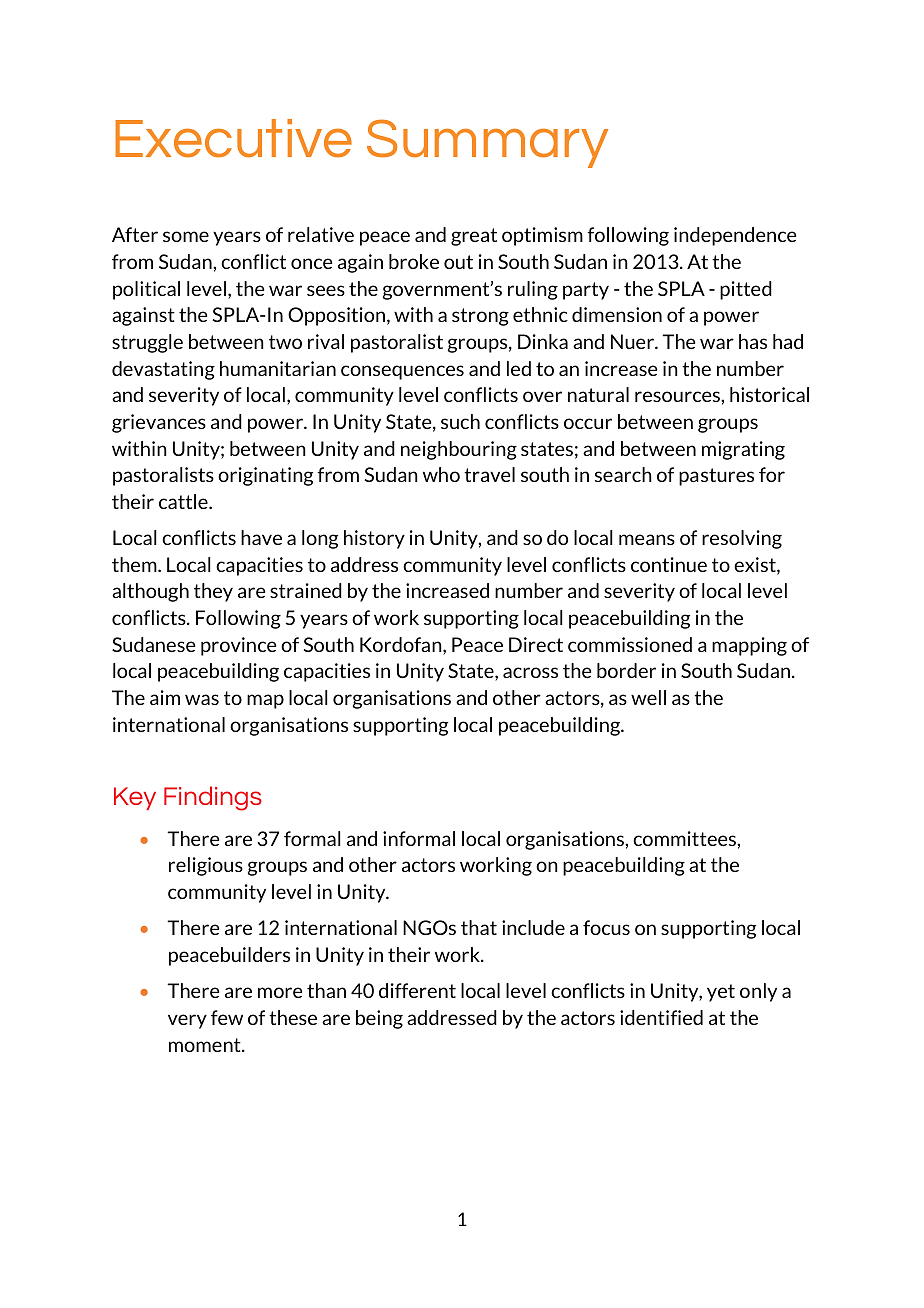 Image resolution: width=924 pixels, height=1308 pixels. Describe the element at coordinates (213, 592) in the screenshot. I see `they` at that location.
